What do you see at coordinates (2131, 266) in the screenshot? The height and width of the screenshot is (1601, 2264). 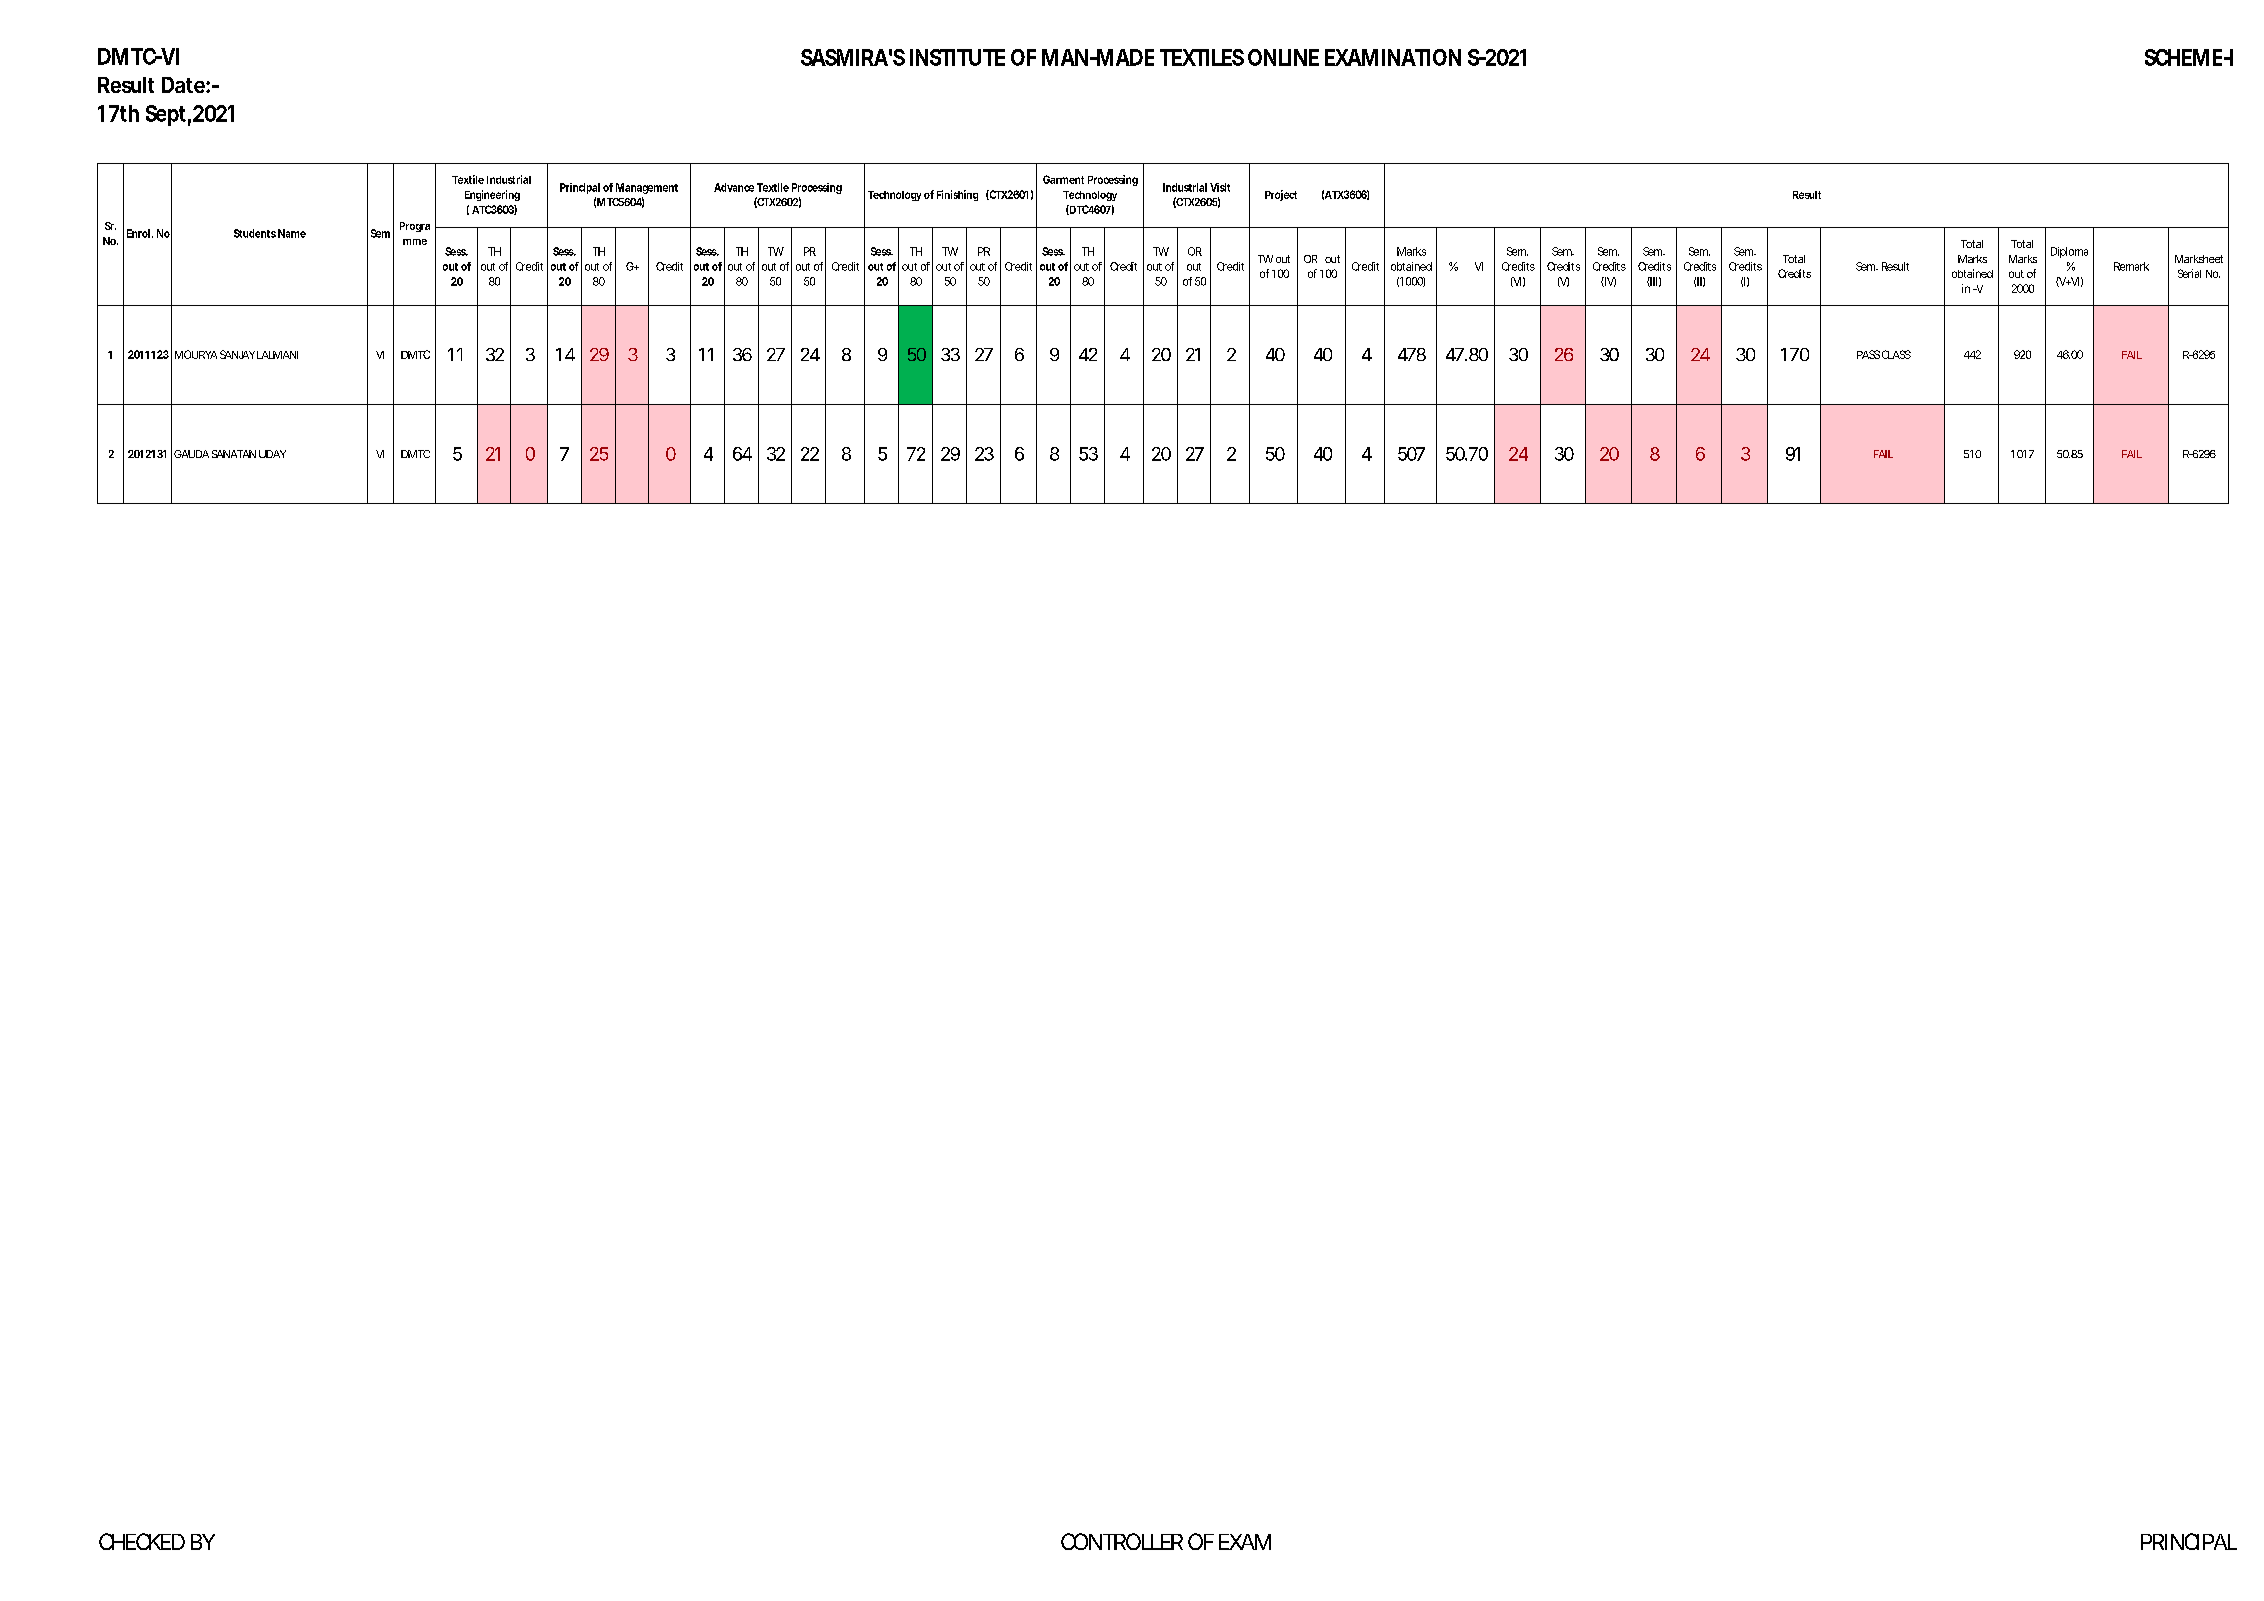 I see `Remark` at bounding box center [2131, 266].
